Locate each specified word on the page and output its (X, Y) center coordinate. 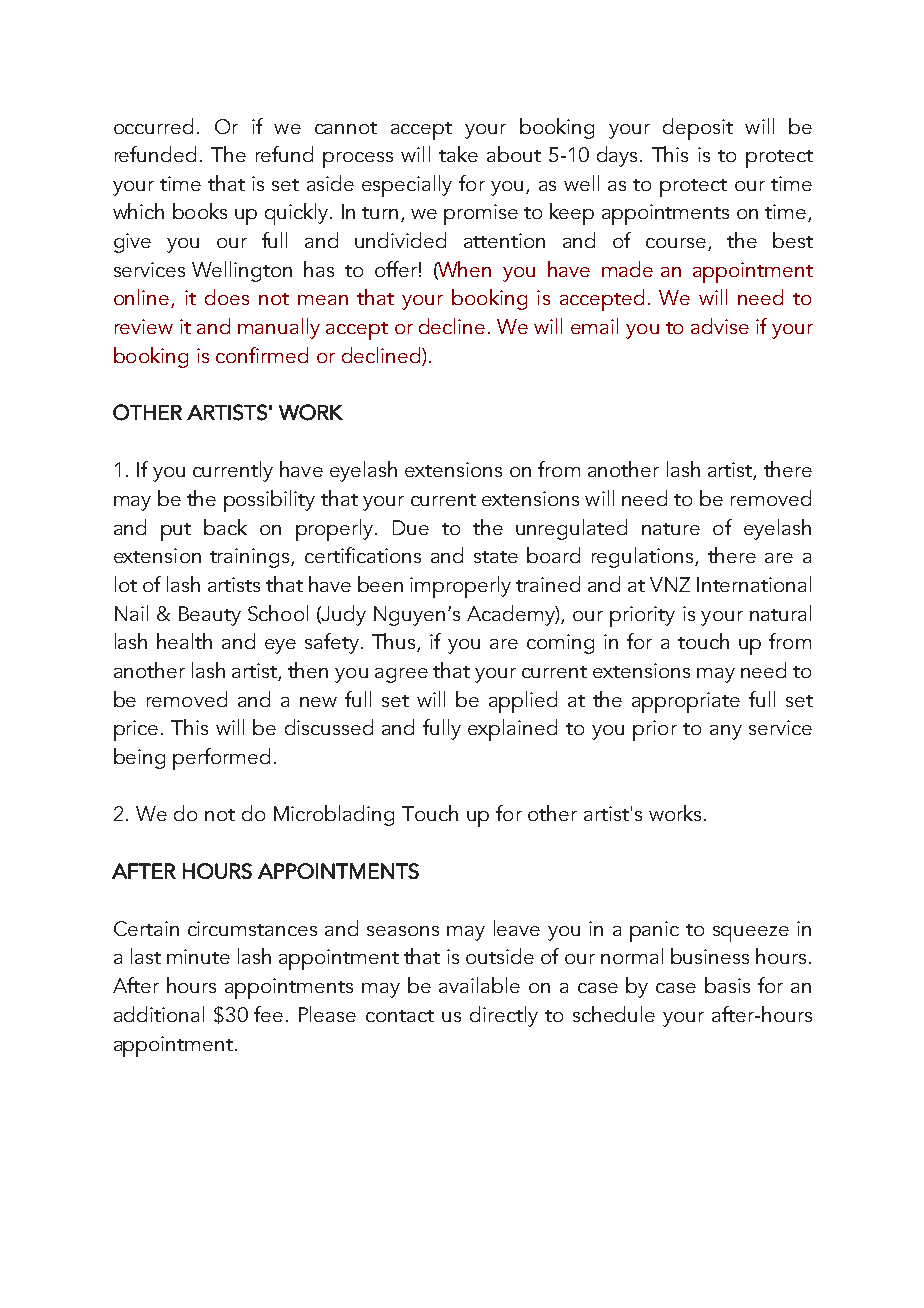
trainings (251, 558)
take (458, 154)
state (496, 557)
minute (198, 956)
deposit (698, 129)
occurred (153, 126)
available (479, 985)
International (754, 584)
